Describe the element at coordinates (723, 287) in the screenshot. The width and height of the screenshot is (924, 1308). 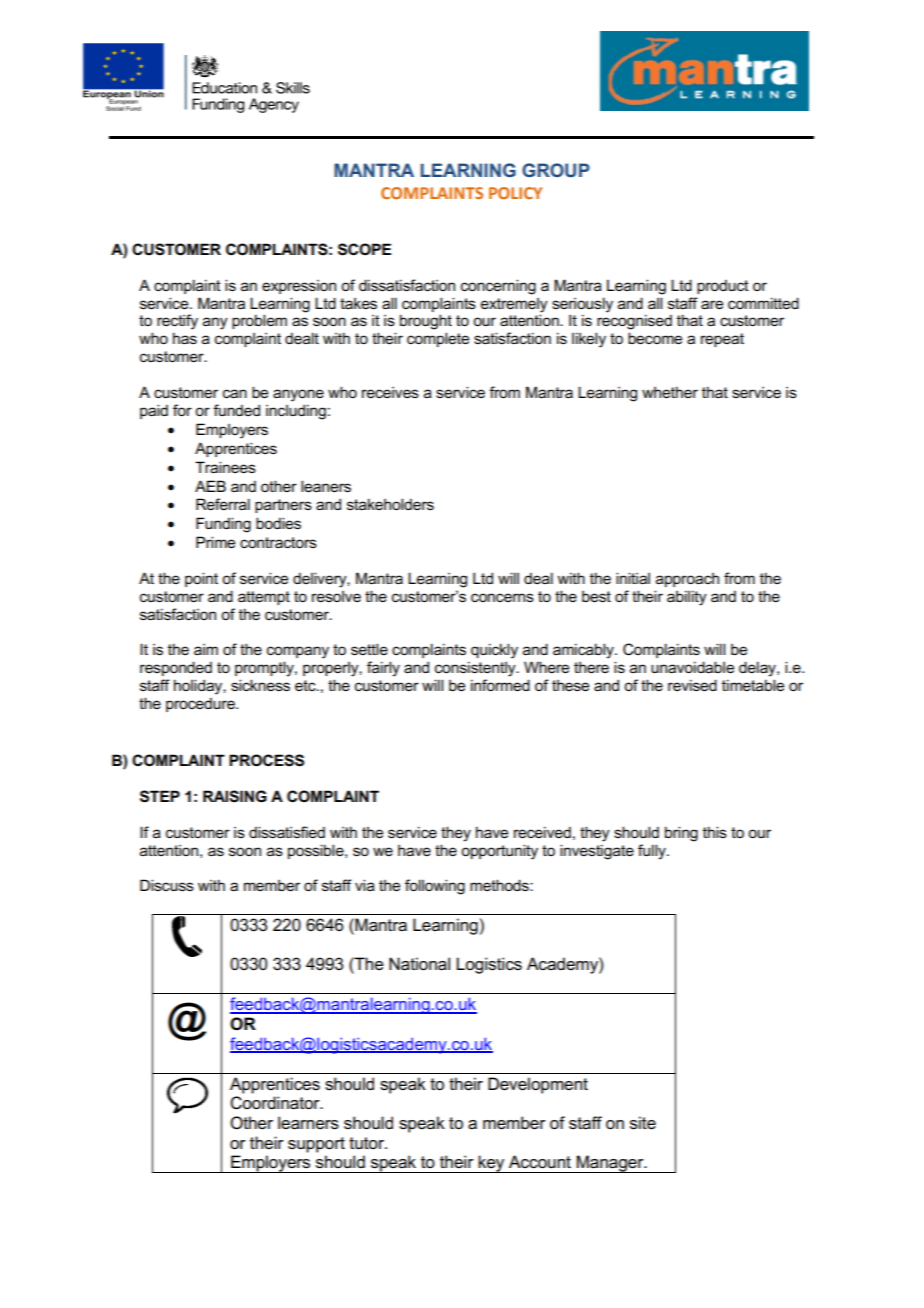
I see `product` at that location.
